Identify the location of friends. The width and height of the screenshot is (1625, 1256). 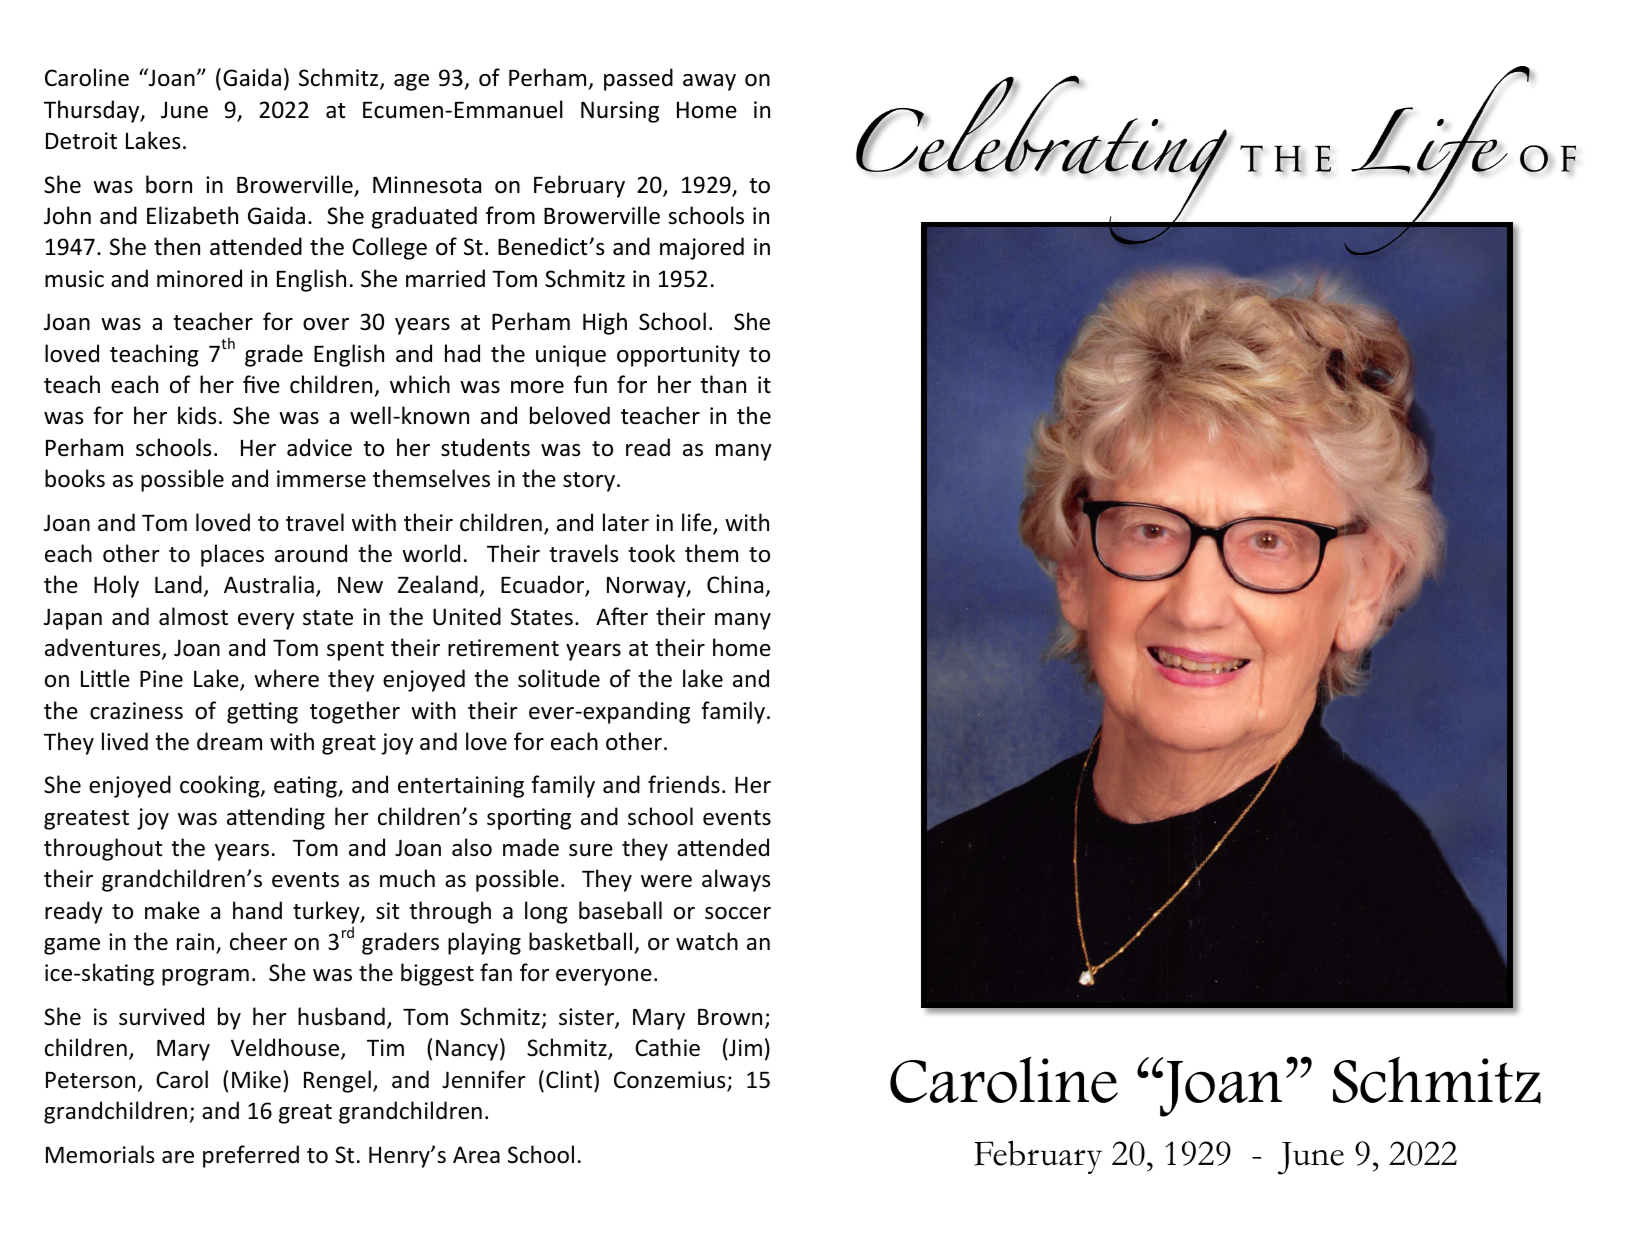
(684, 784).
